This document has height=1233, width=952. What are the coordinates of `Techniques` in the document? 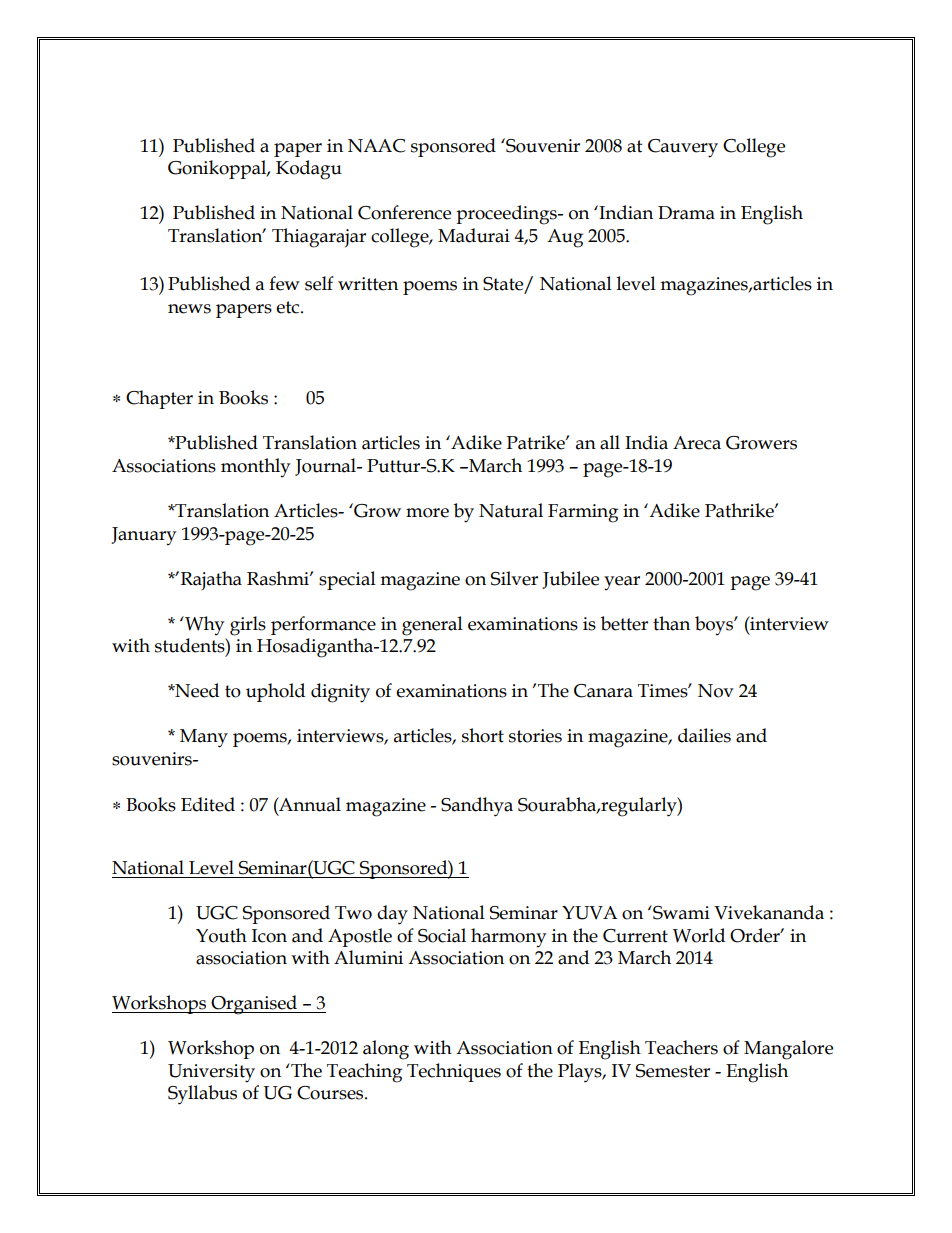 It's located at (454, 1072).
